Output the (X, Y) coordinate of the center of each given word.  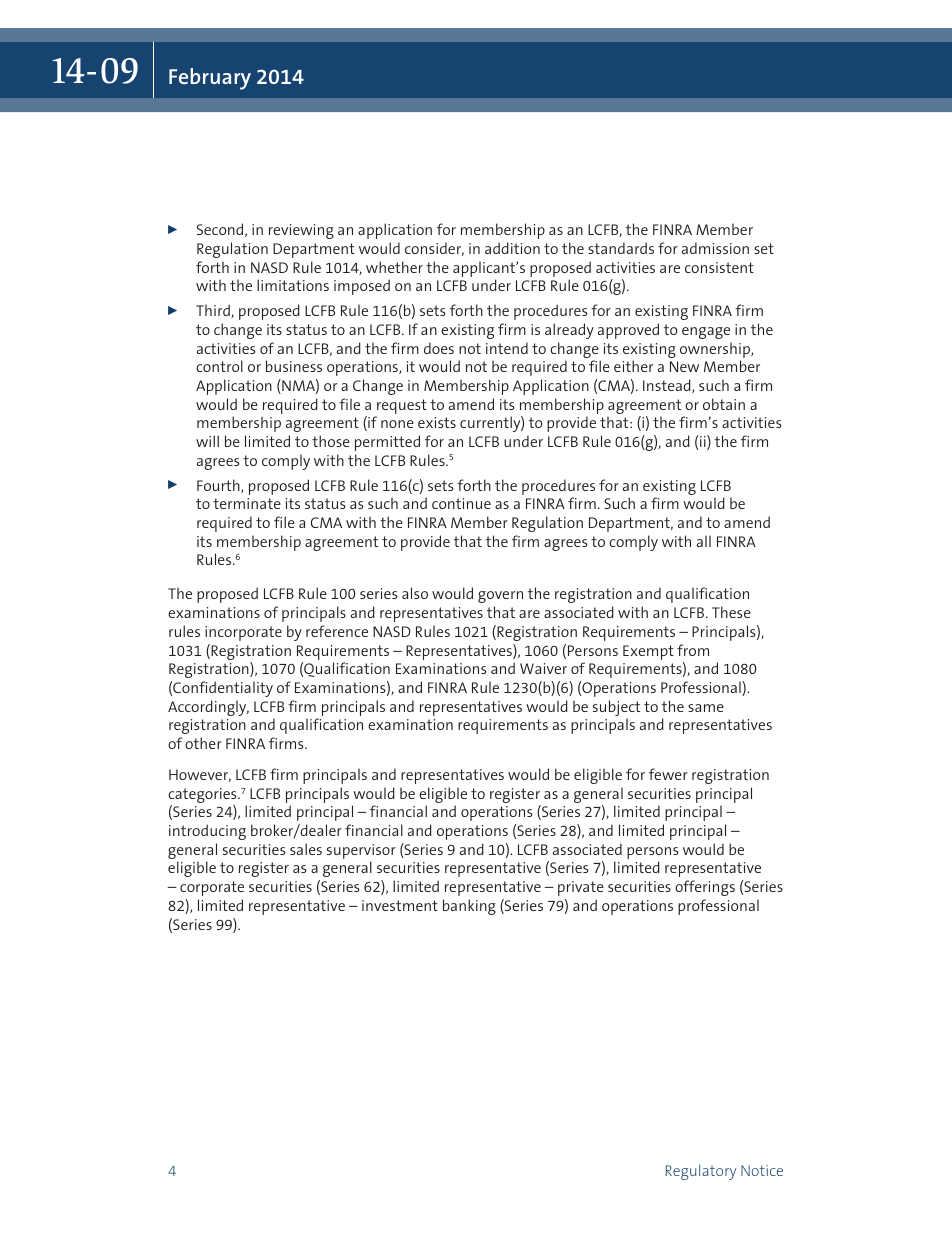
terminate (247, 503)
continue (461, 503)
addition (512, 248)
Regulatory (701, 1172)
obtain (724, 404)
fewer (668, 774)
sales (306, 849)
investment (400, 905)
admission (715, 248)
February (210, 79)
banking (469, 907)
